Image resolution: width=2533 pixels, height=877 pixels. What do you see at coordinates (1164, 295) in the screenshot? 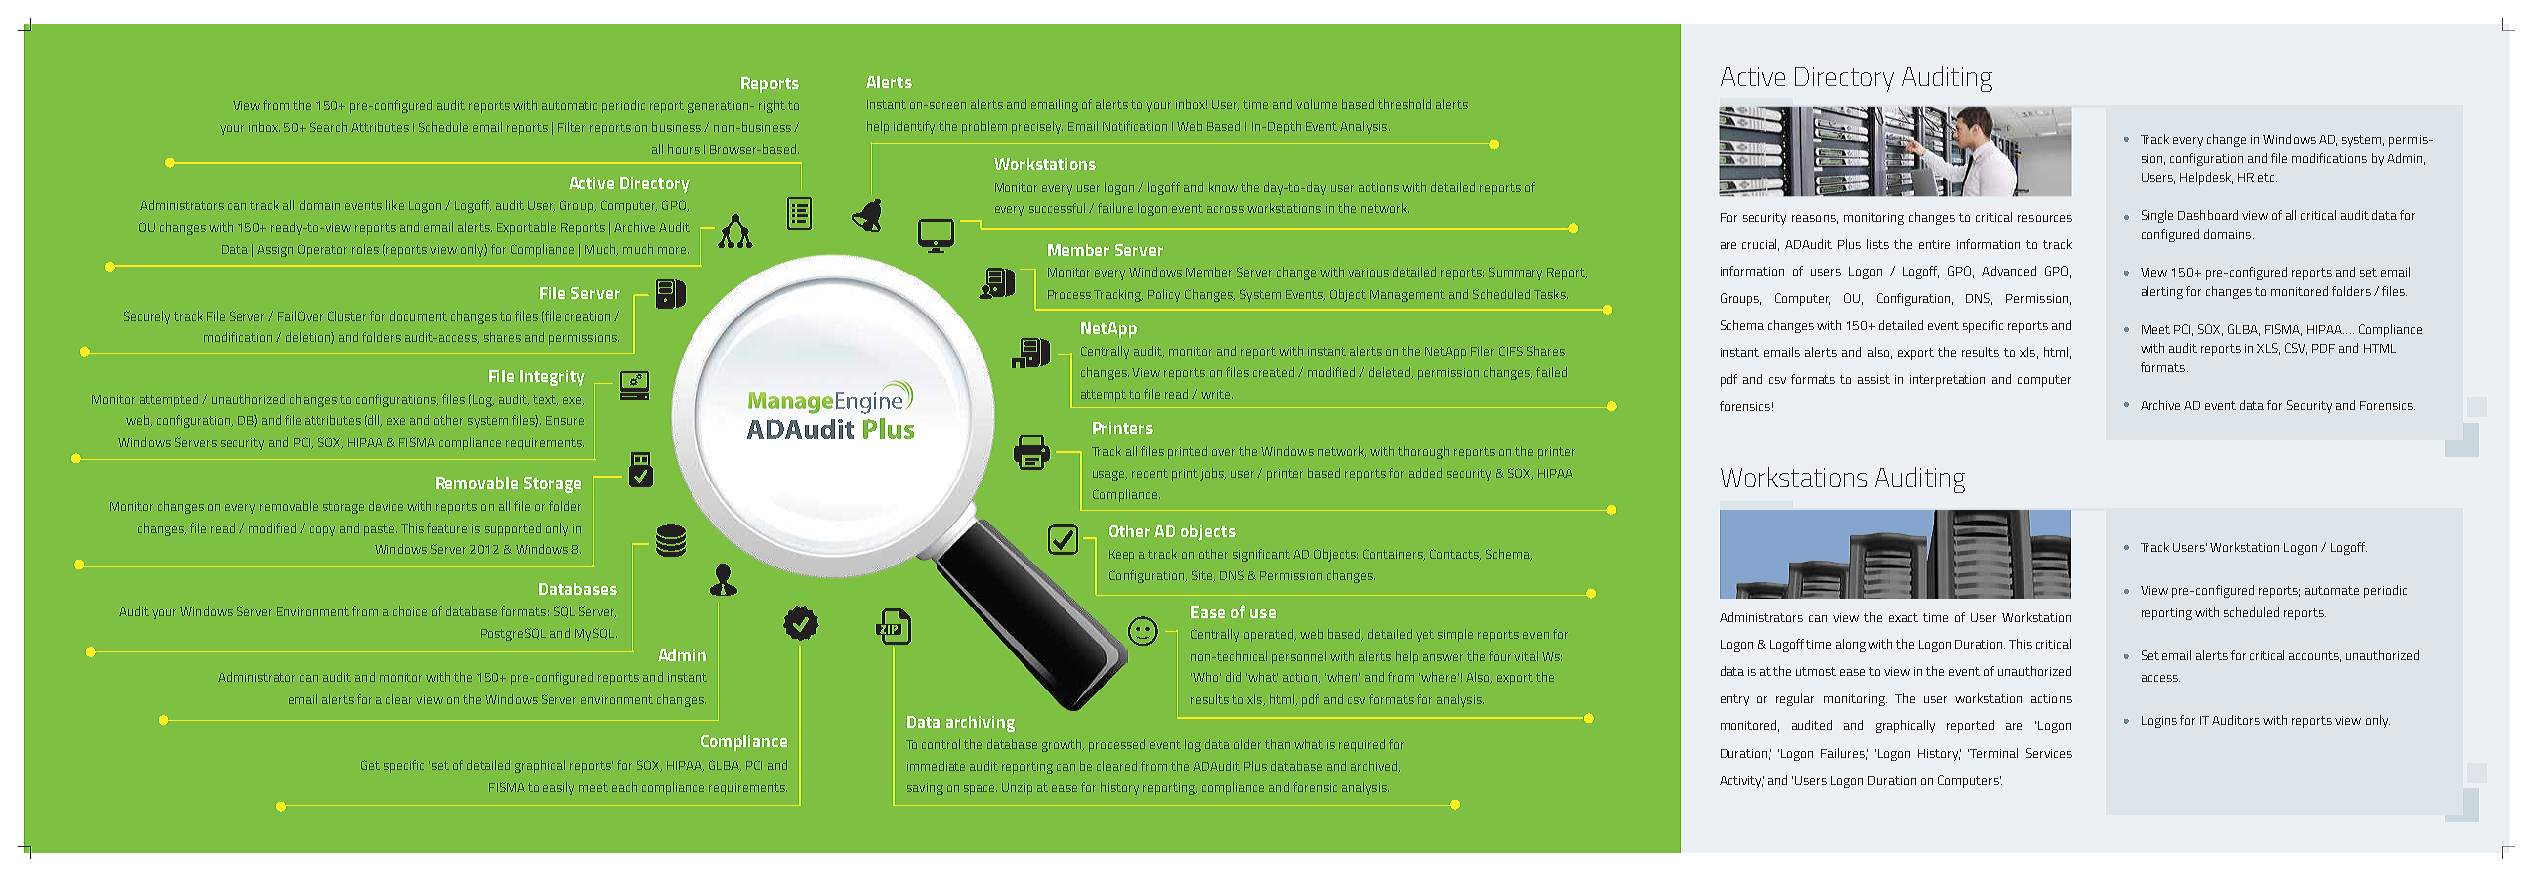
I see `Policy` at bounding box center [1164, 295].
